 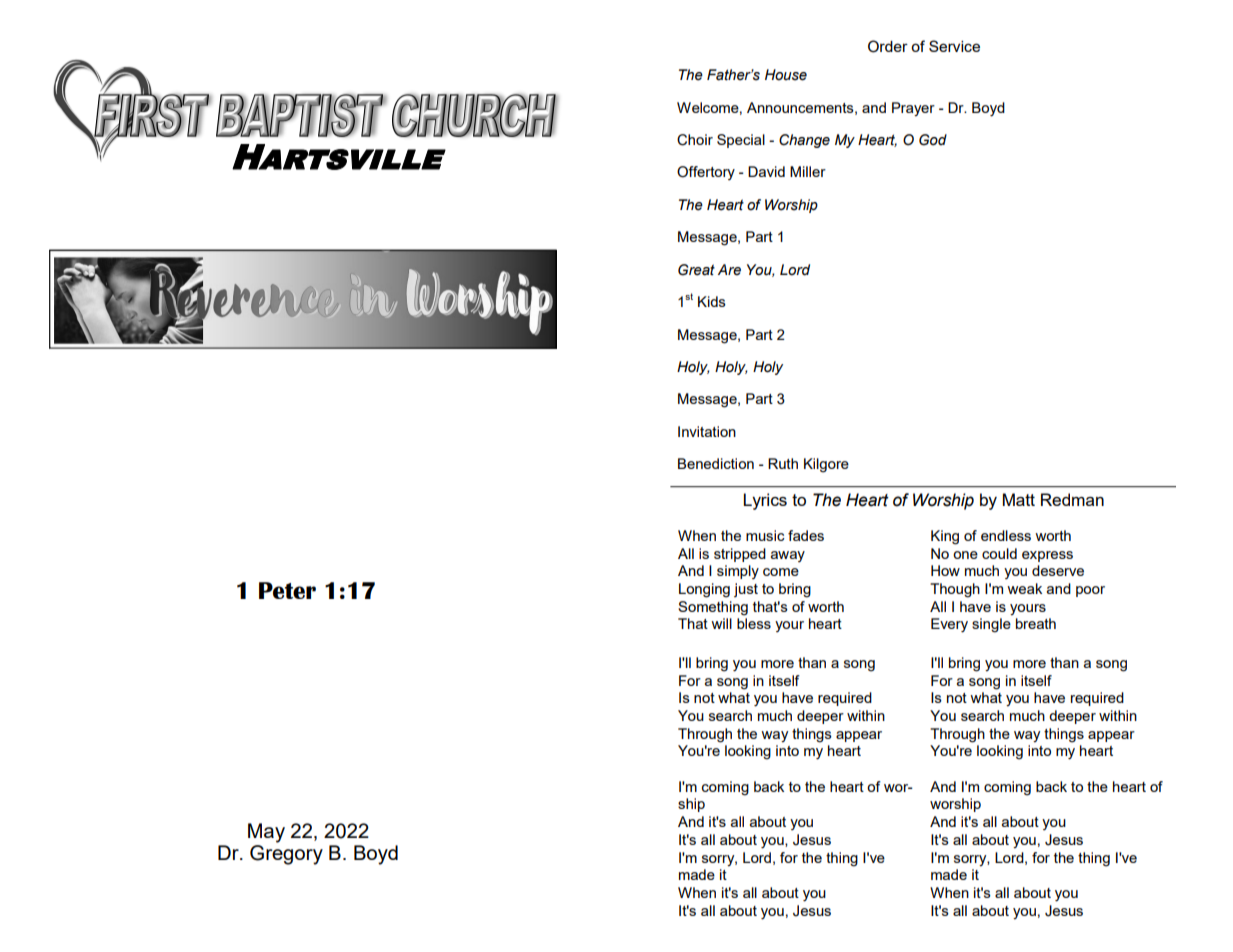 What do you see at coordinates (729, 270) in the screenshot?
I see `Are` at bounding box center [729, 270].
